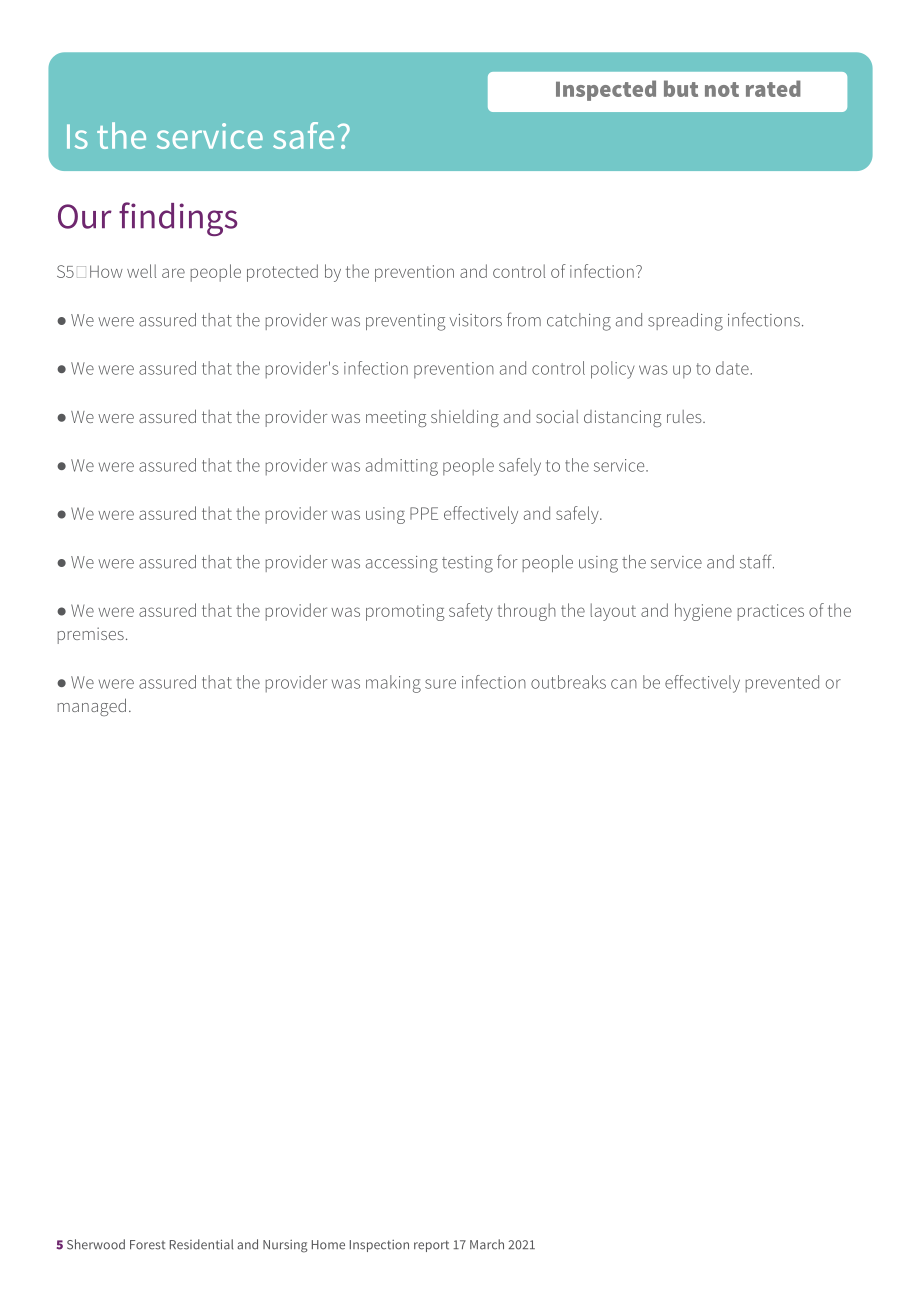 The image size is (924, 1308). I want to click on hygiene, so click(703, 612).
